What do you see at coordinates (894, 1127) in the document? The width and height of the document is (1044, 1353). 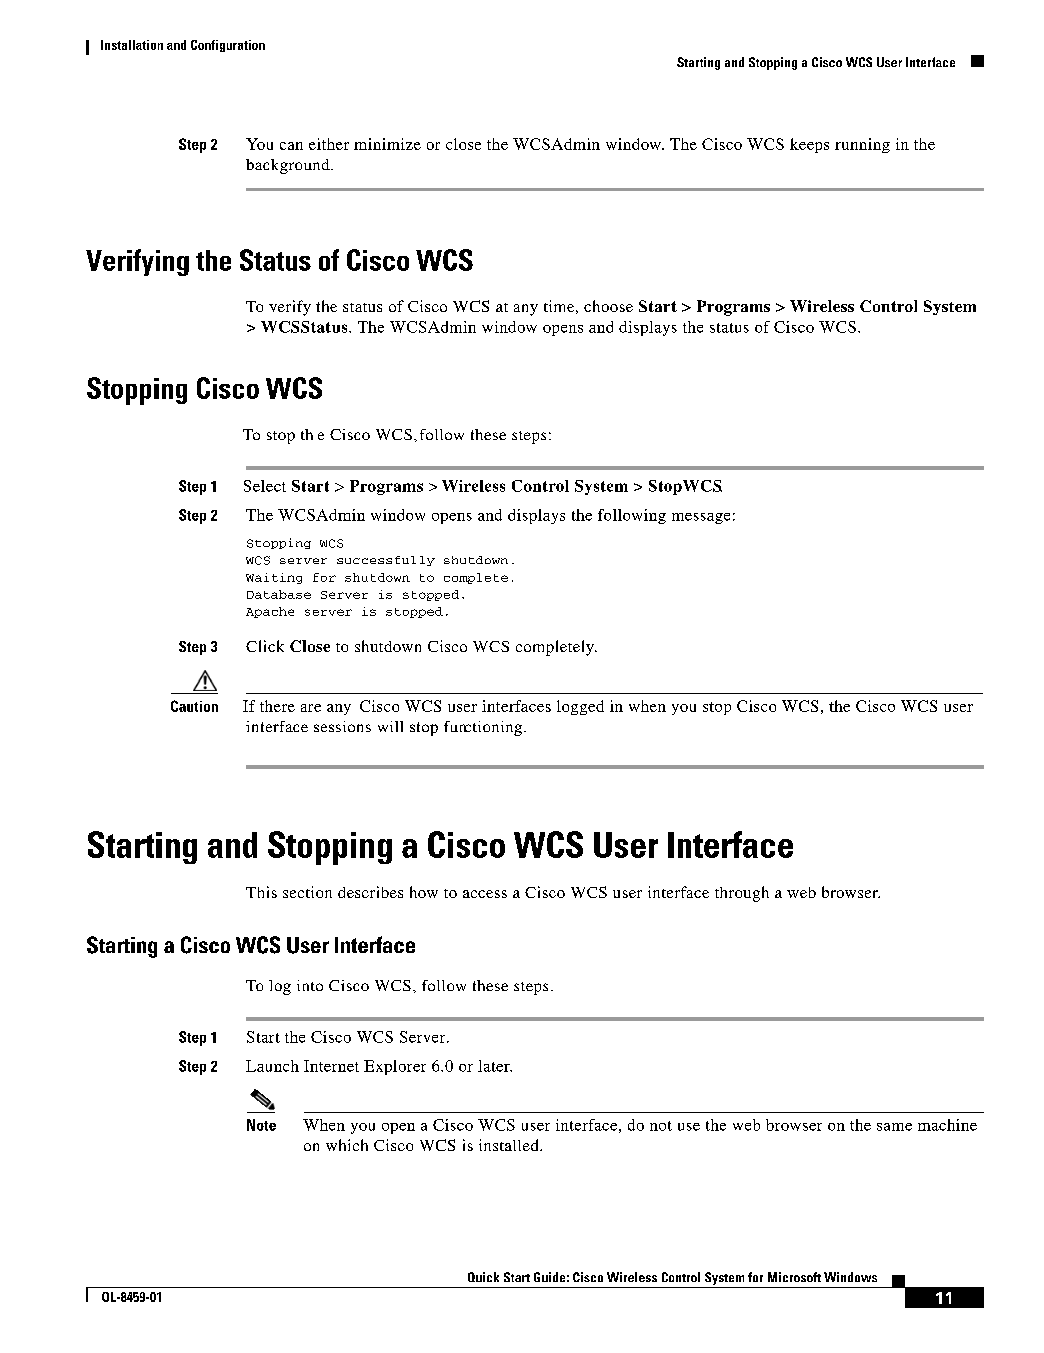 I see `same` at bounding box center [894, 1127].
